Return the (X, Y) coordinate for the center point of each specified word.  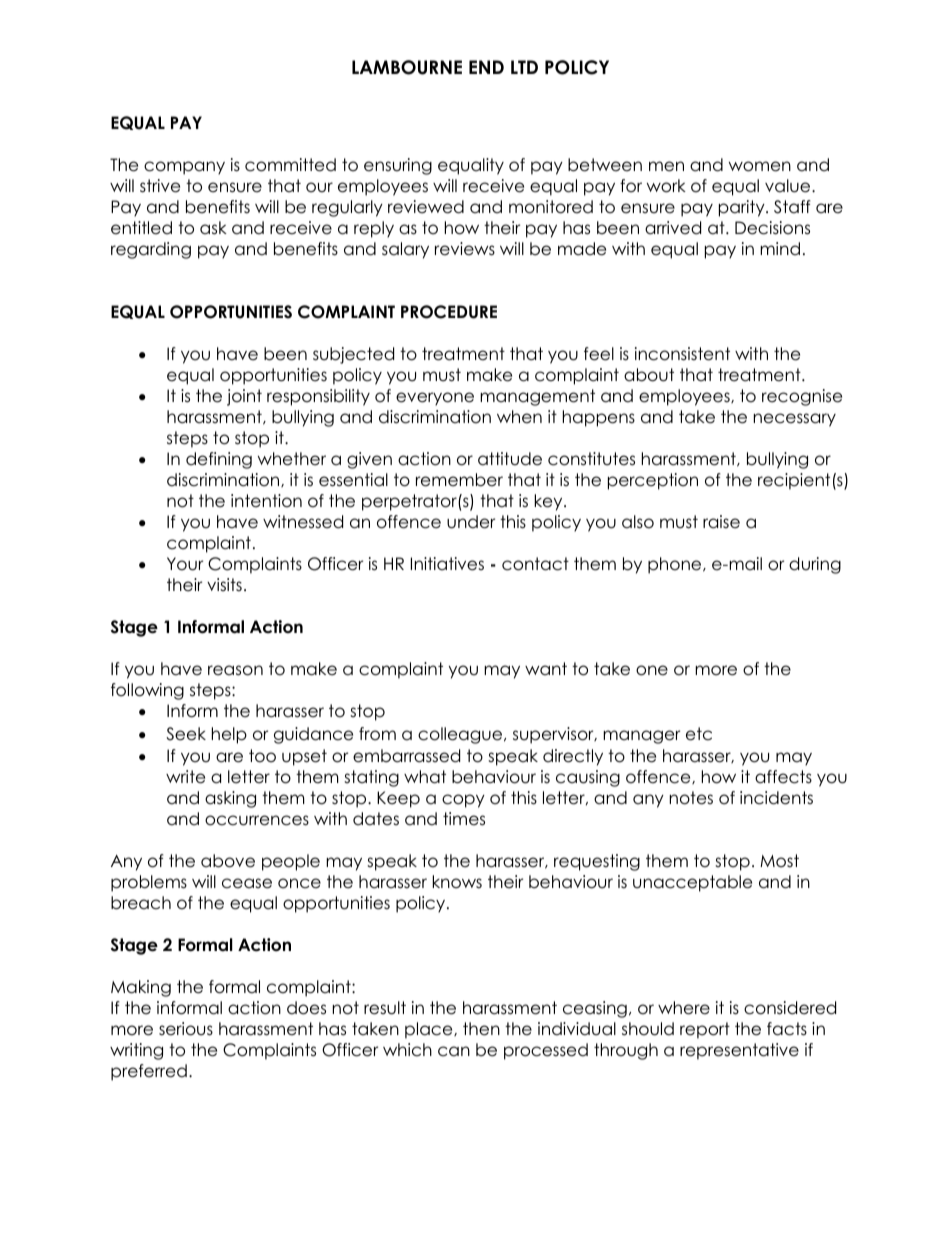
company (184, 168)
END (486, 67)
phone (676, 565)
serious (186, 1029)
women (760, 166)
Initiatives (447, 564)
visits (224, 584)
